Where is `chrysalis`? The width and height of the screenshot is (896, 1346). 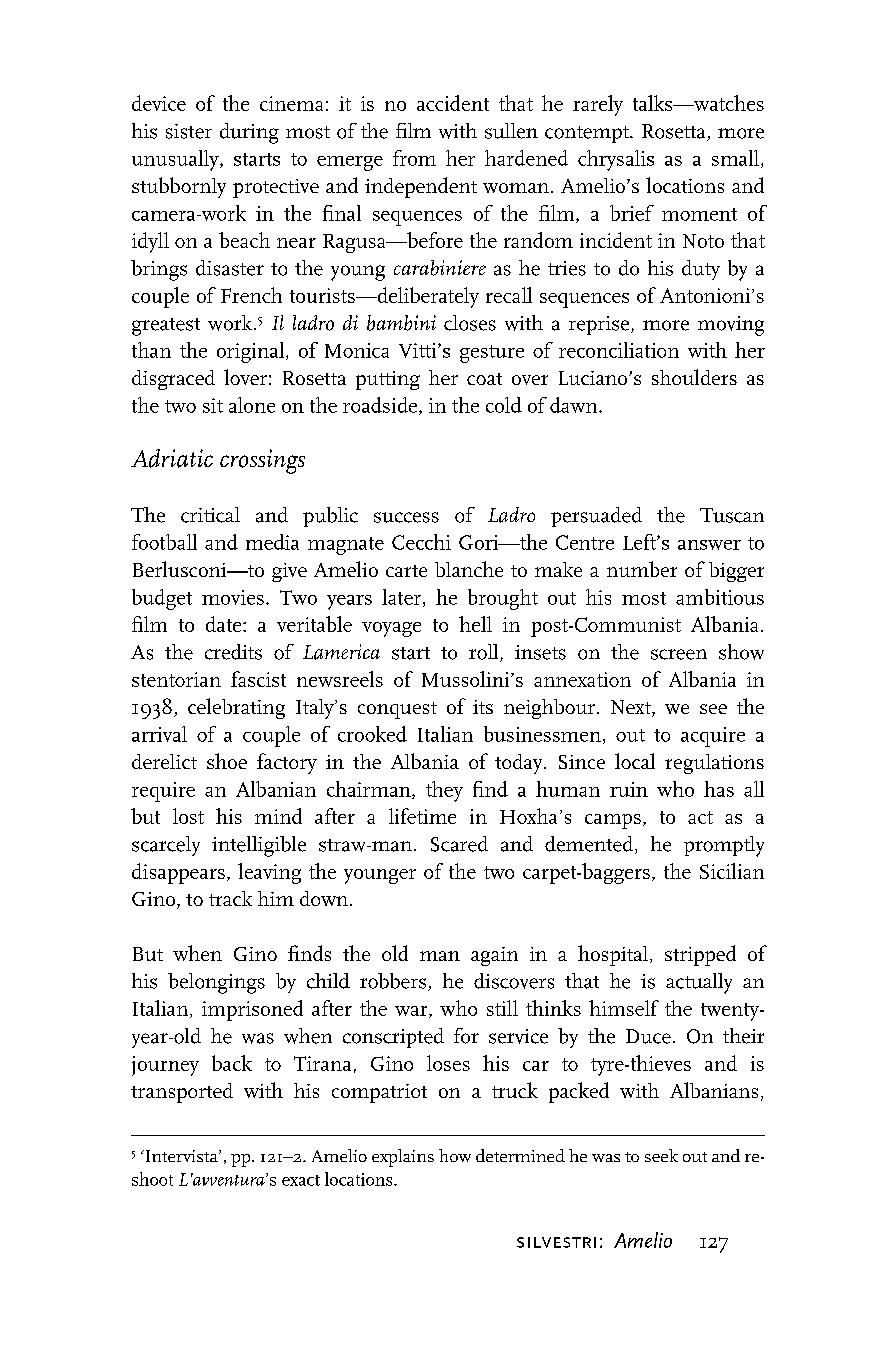
chrysalis is located at coordinates (616, 160).
